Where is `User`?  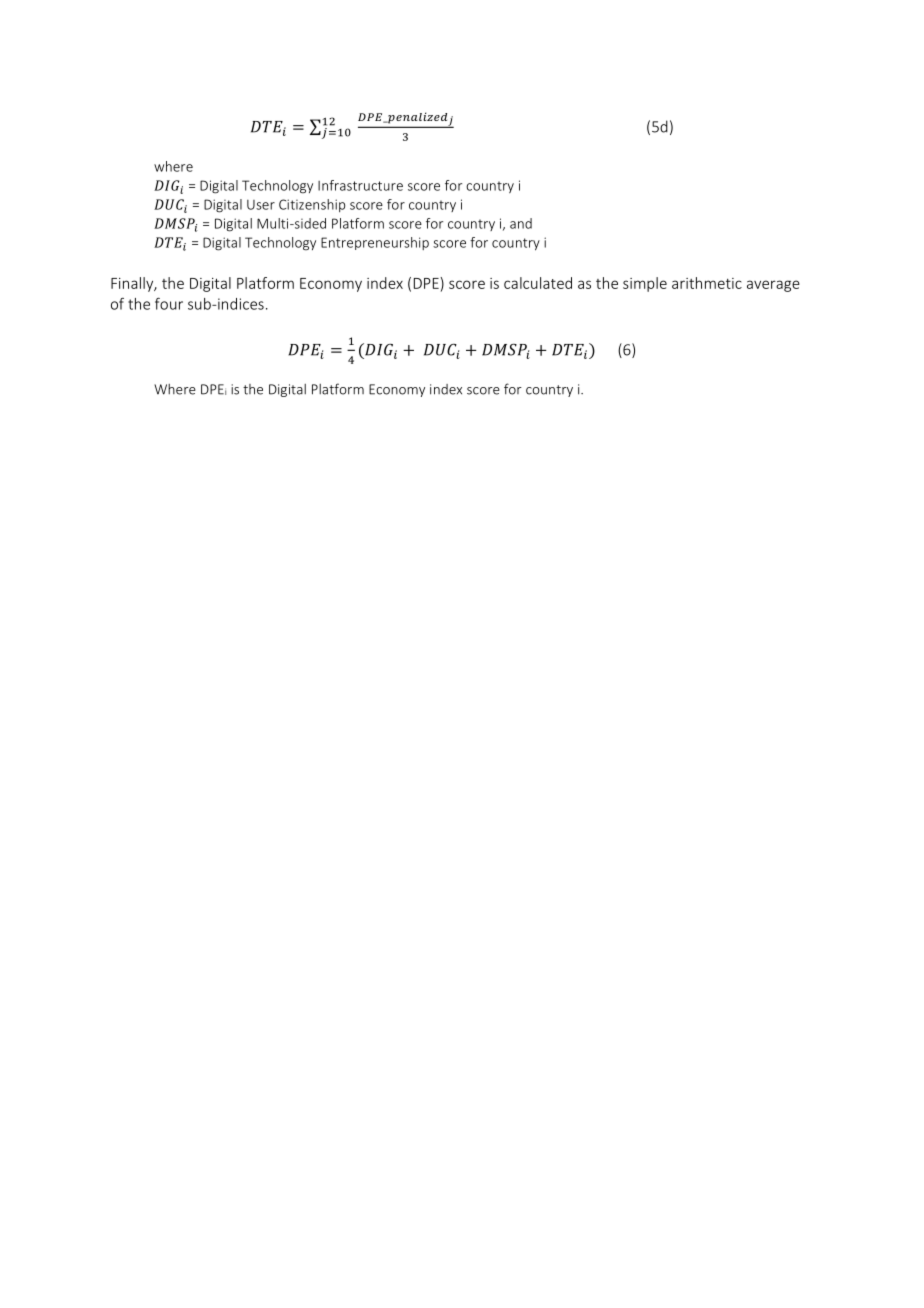 User is located at coordinates (261, 205).
